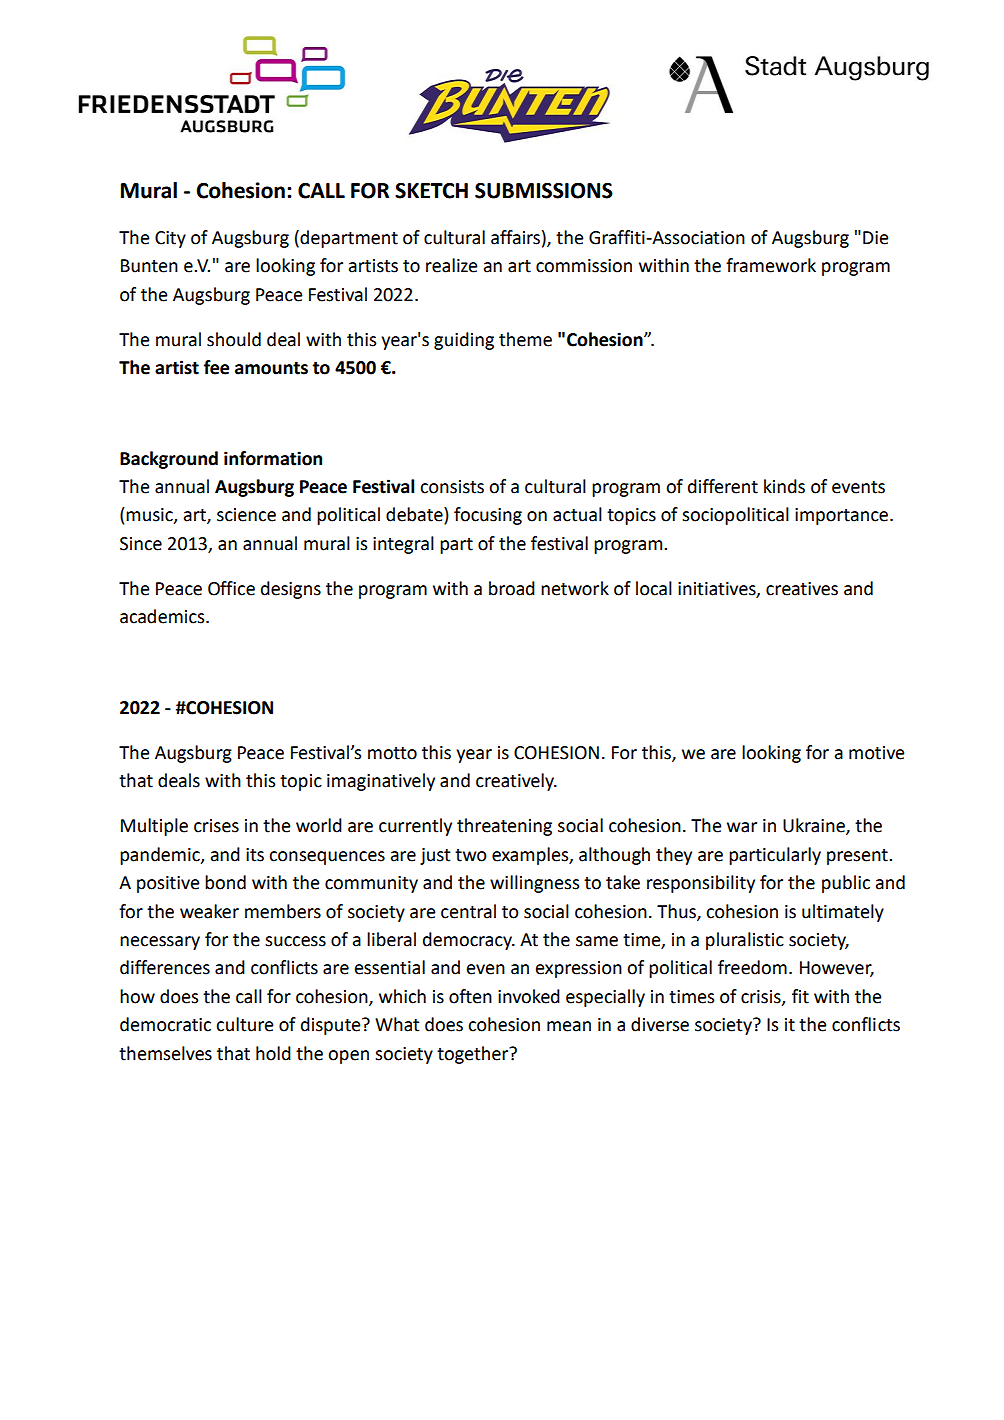 The image size is (1004, 1420). I want to click on kinds, so click(784, 486).
